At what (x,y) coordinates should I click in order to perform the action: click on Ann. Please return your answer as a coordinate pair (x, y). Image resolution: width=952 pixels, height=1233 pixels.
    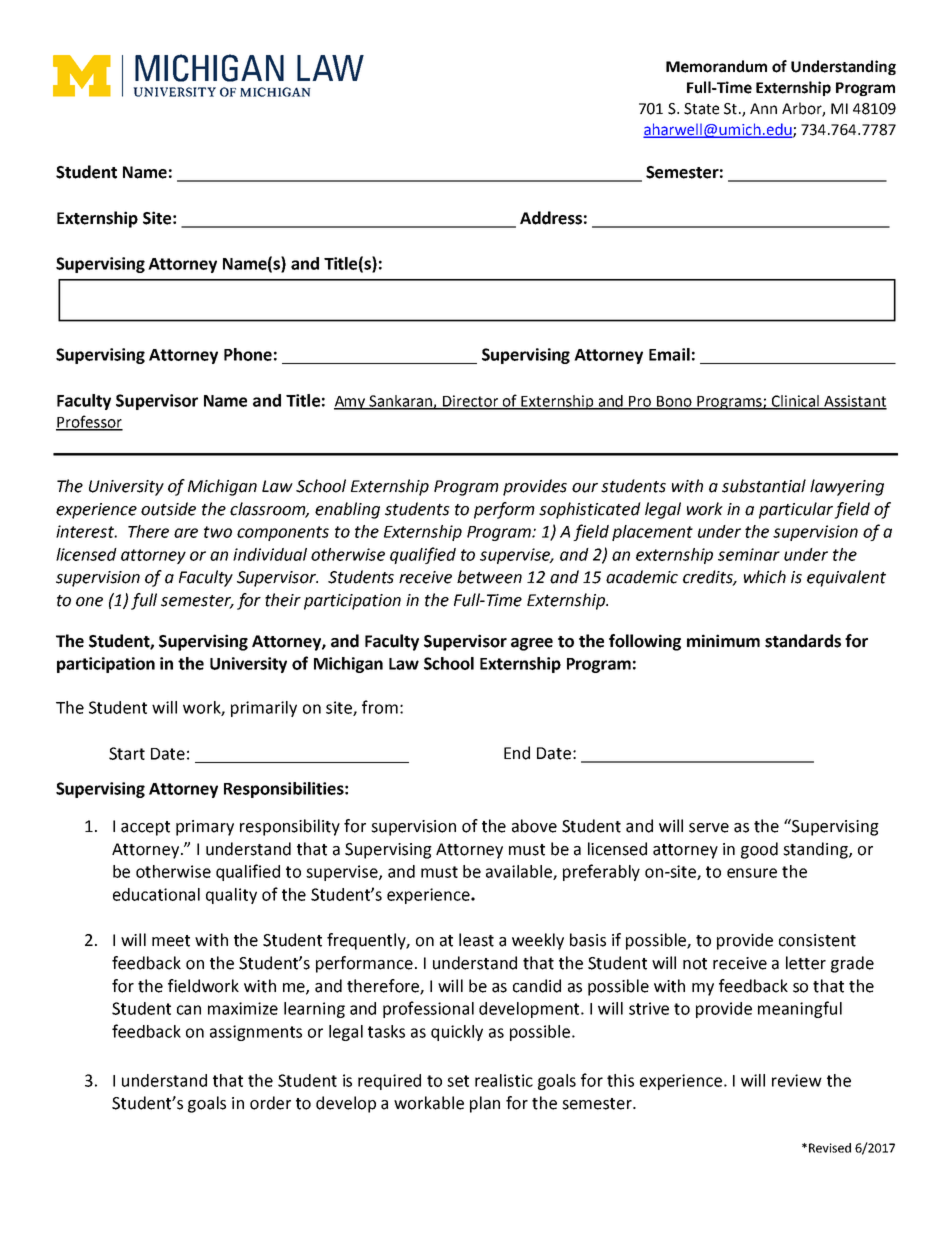
    Looking at the image, I should click on (763, 108).
